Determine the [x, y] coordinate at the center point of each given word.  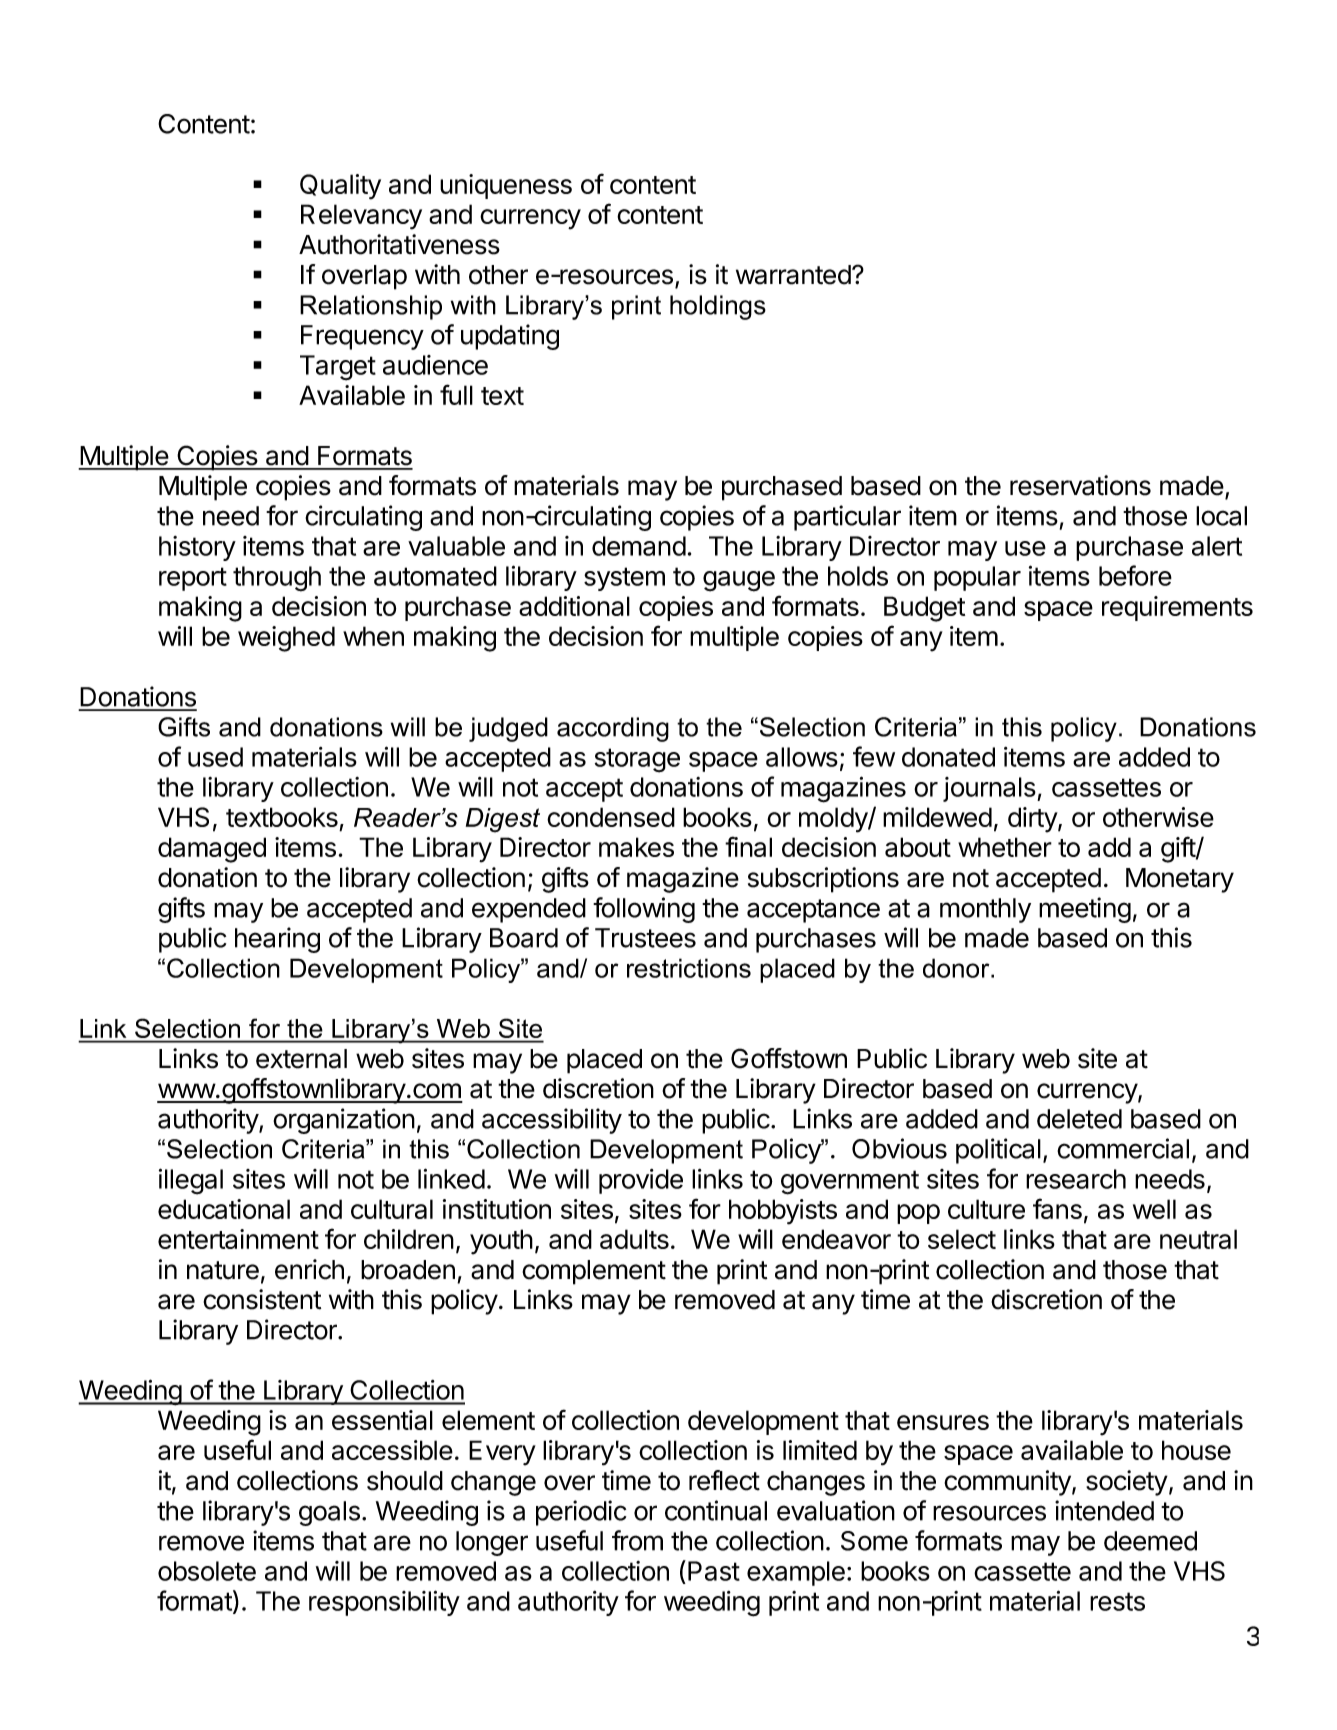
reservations [1080, 485]
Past [714, 1571]
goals [329, 1513]
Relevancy [361, 217]
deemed [1150, 1541]
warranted [793, 275]
